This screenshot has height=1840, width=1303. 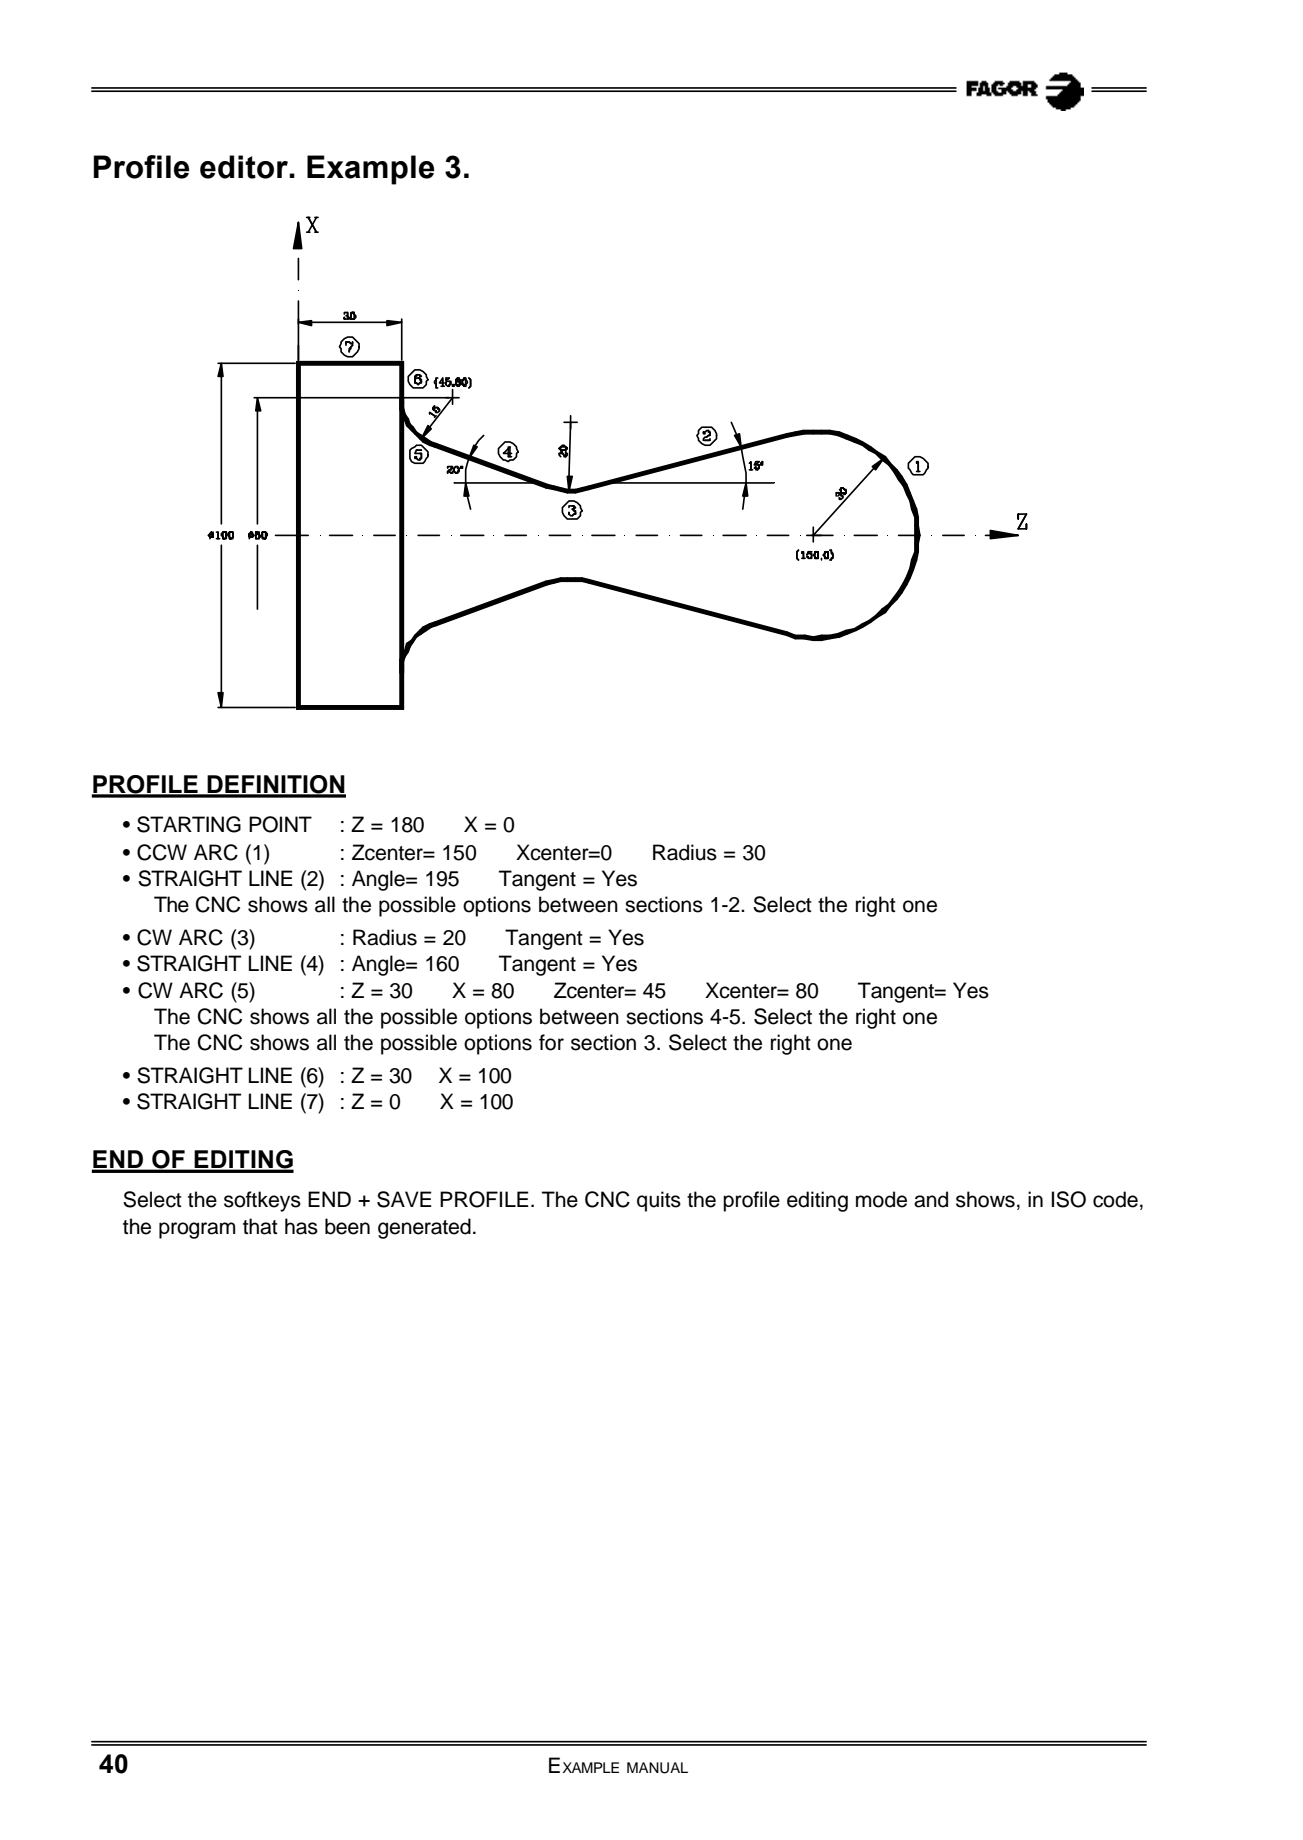 What do you see at coordinates (347, 1226) in the screenshot?
I see `been` at bounding box center [347, 1226].
